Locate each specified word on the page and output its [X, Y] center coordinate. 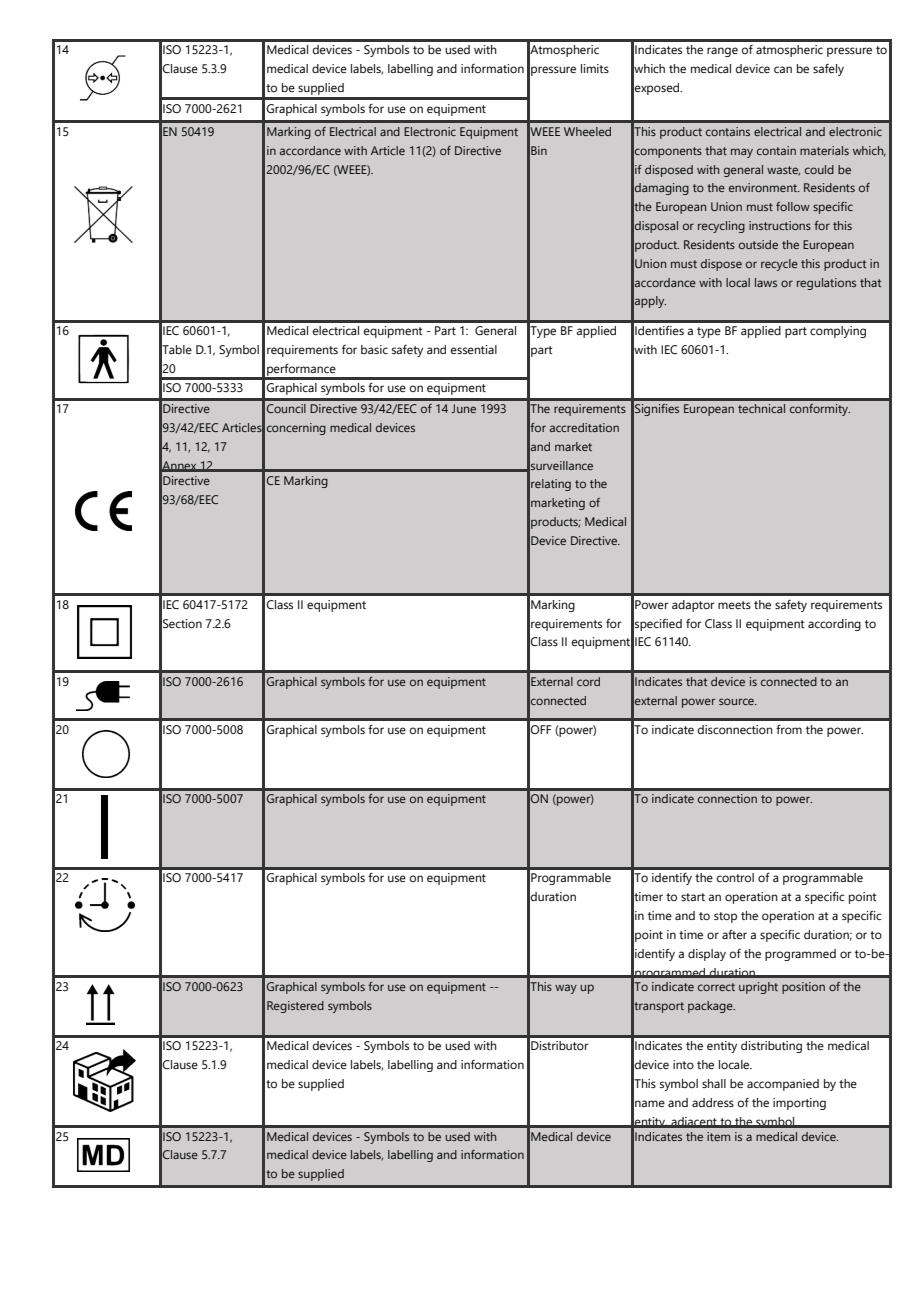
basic [374, 349]
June [463, 408]
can [783, 69]
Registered [295, 1007]
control [735, 877]
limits [595, 68]
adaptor [693, 606]
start [693, 897]
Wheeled [587, 131]
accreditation [584, 427]
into [683, 1064]
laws [766, 282]
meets [734, 605]
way [566, 989]
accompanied [783, 1085]
